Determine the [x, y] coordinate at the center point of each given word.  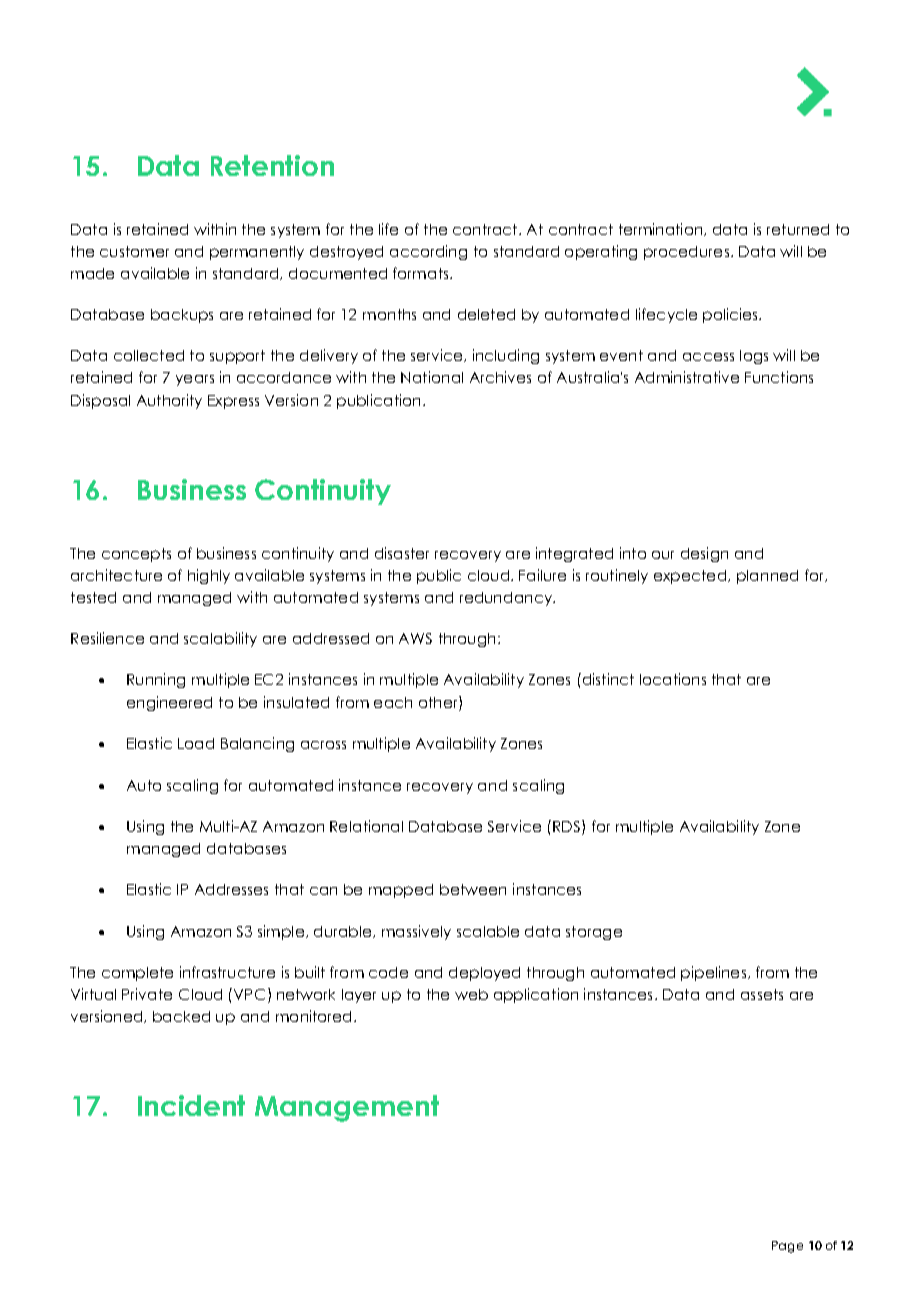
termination [662, 229]
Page [787, 1247]
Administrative [687, 377]
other [439, 702]
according [428, 252]
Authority [169, 401]
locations [673, 679]
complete [137, 974]
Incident [191, 1105]
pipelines [713, 973]
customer [134, 251]
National [432, 377]
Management [347, 1108]
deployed [484, 974]
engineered [169, 703]
